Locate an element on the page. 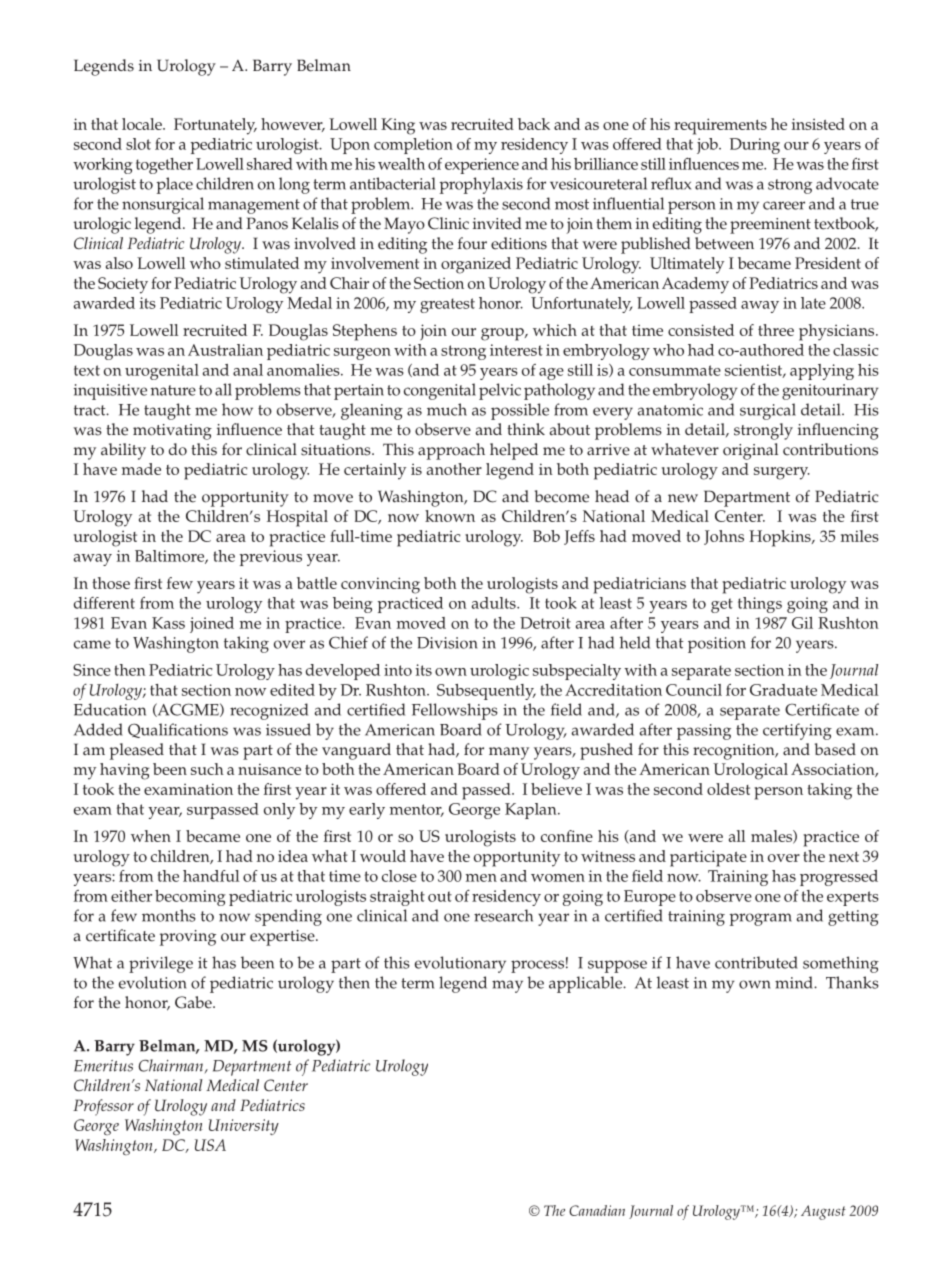 This image has height=1275, width=952. During is located at coordinates (755, 146).
